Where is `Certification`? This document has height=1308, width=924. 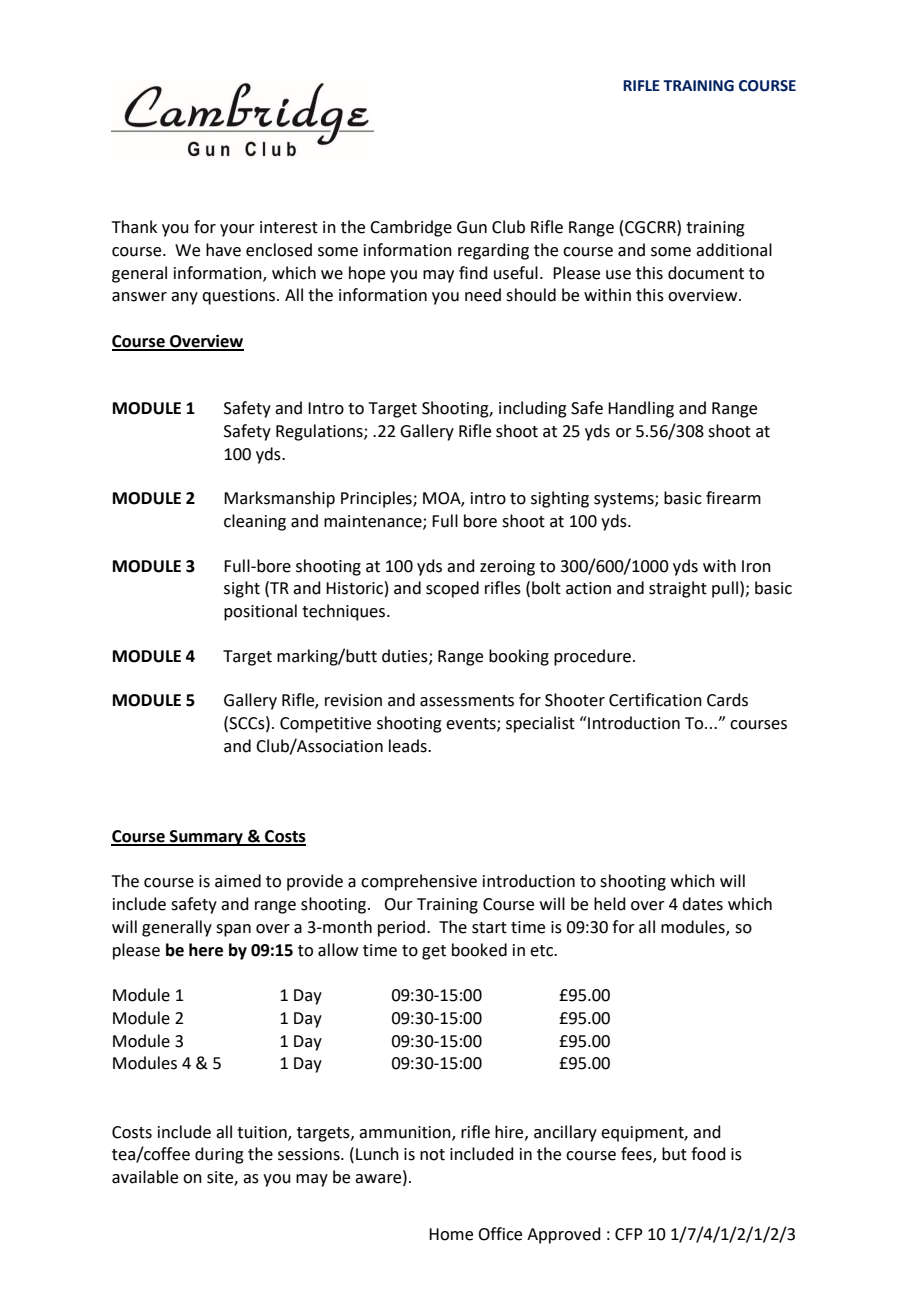 Certification is located at coordinates (655, 700).
